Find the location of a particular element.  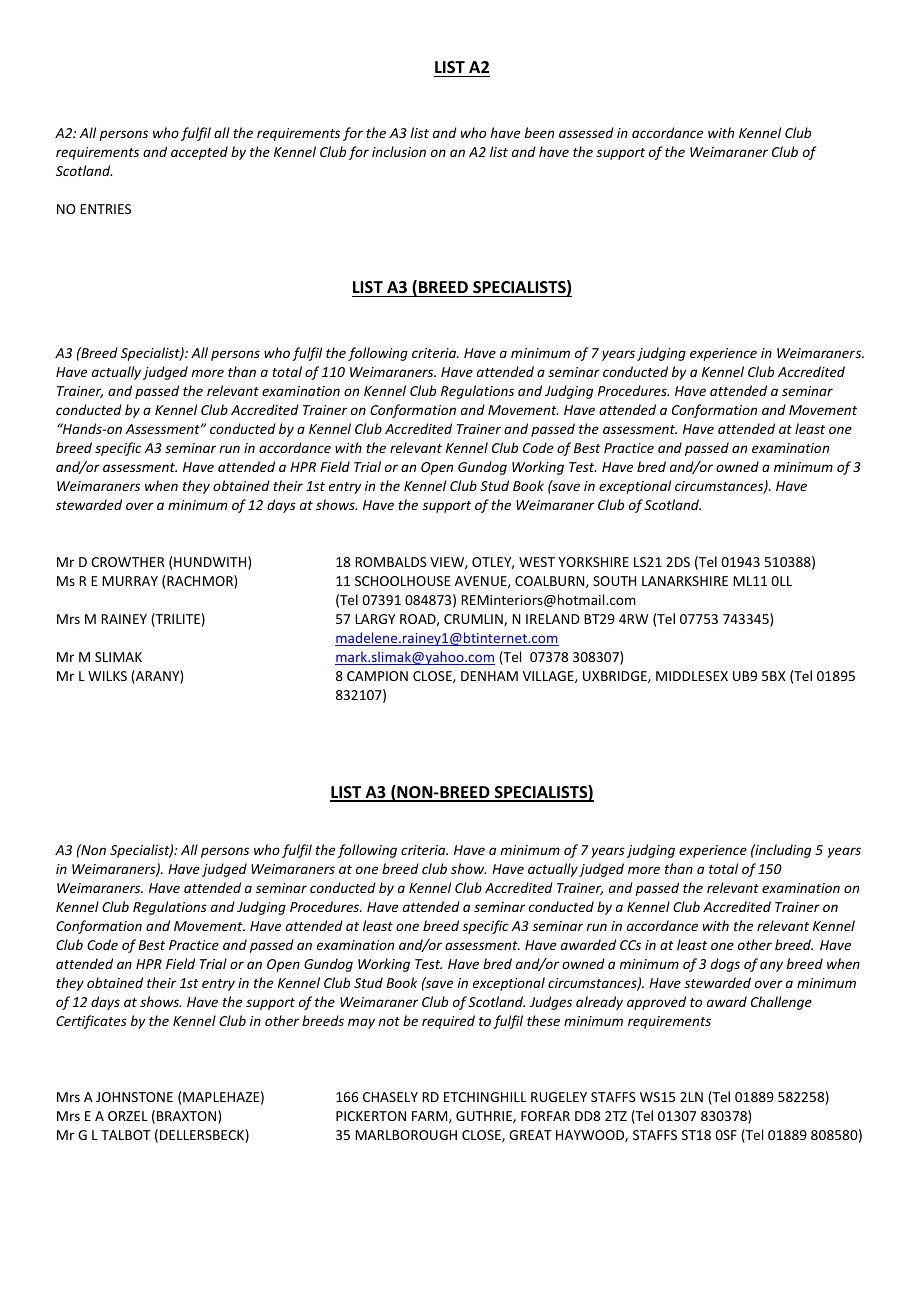

inclusion is located at coordinates (399, 151).
